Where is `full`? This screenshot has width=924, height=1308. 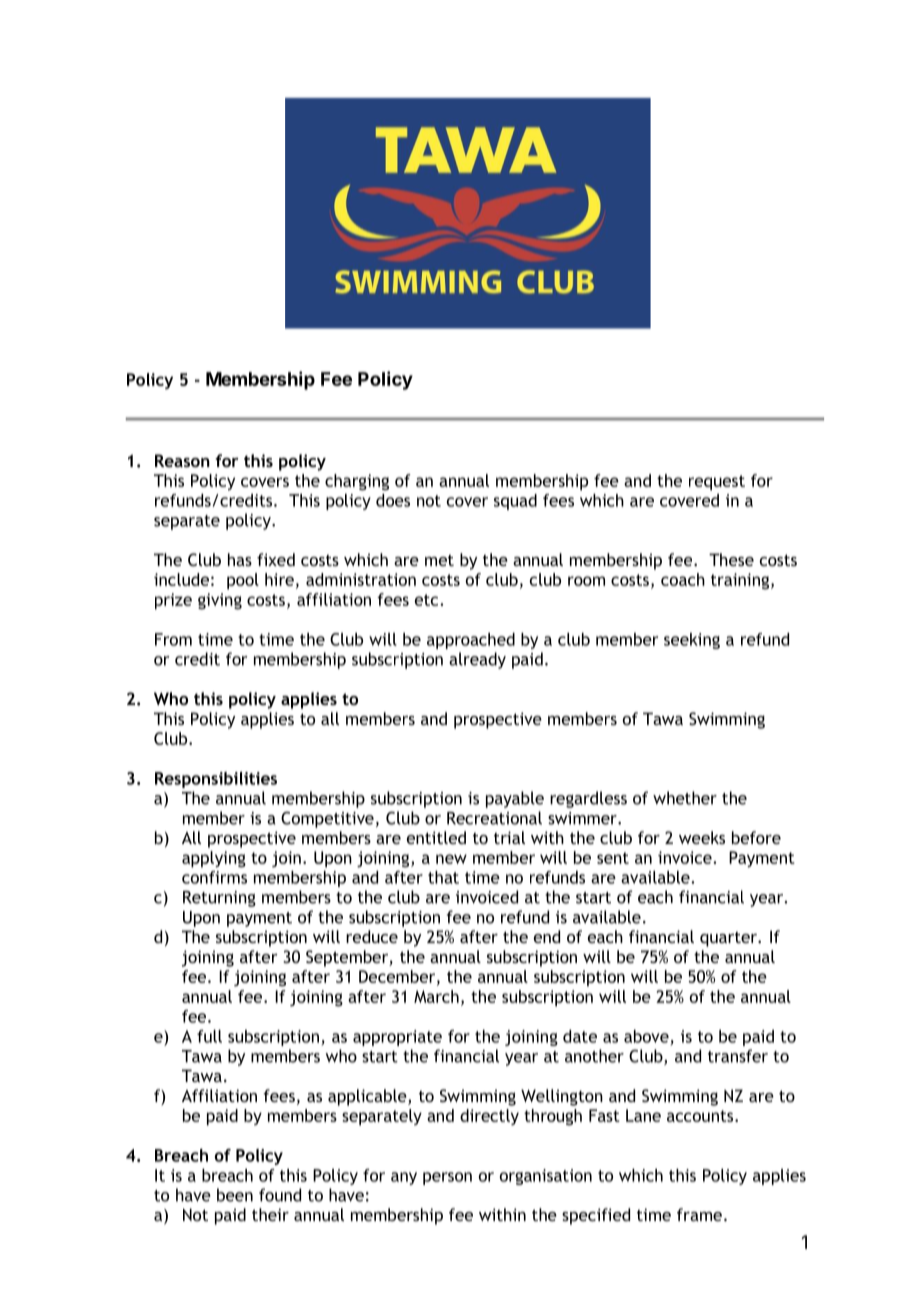 full is located at coordinates (209, 1036).
